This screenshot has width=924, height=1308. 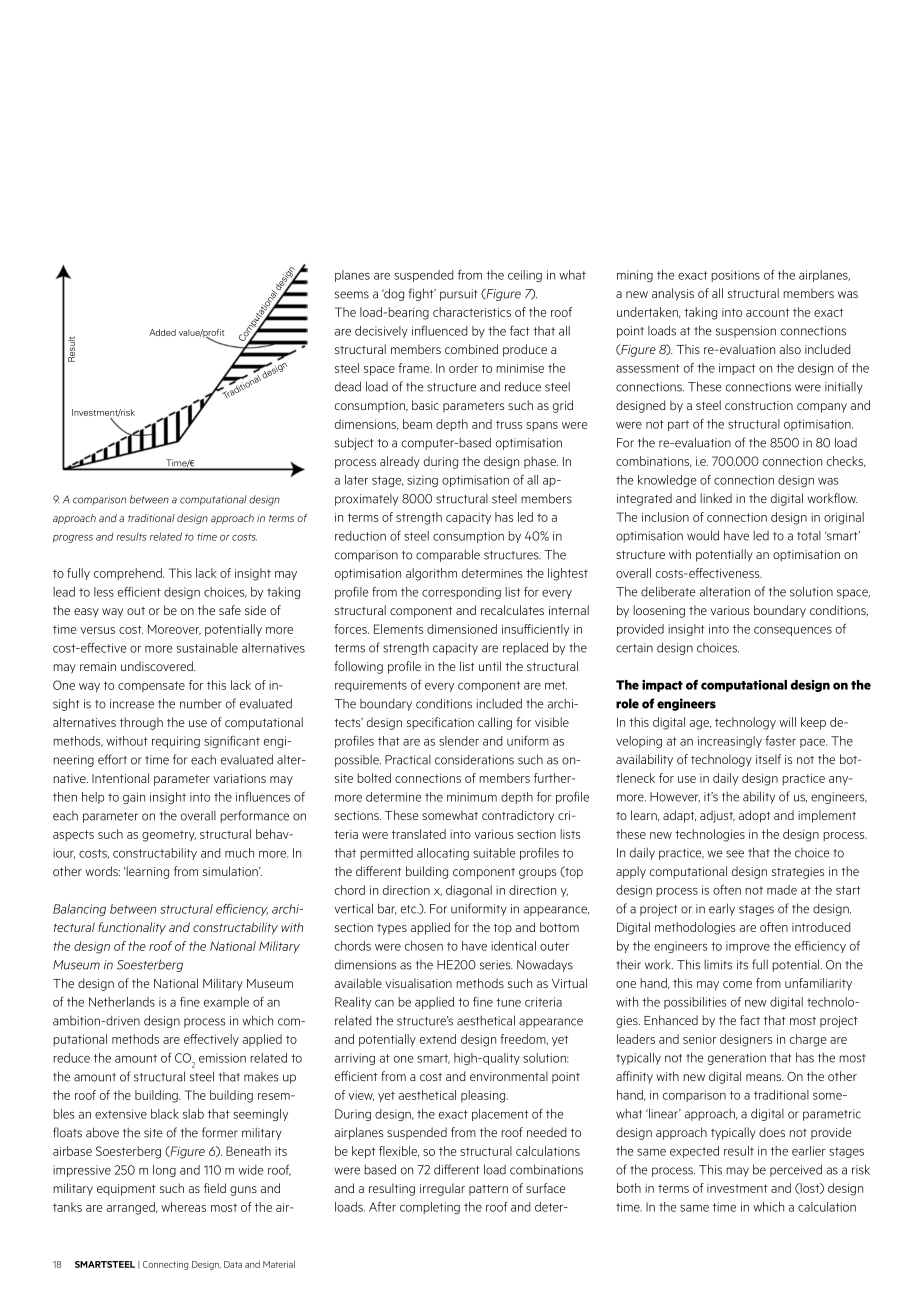 What do you see at coordinates (79, 910) in the screenshot?
I see `Balancing` at bounding box center [79, 910].
